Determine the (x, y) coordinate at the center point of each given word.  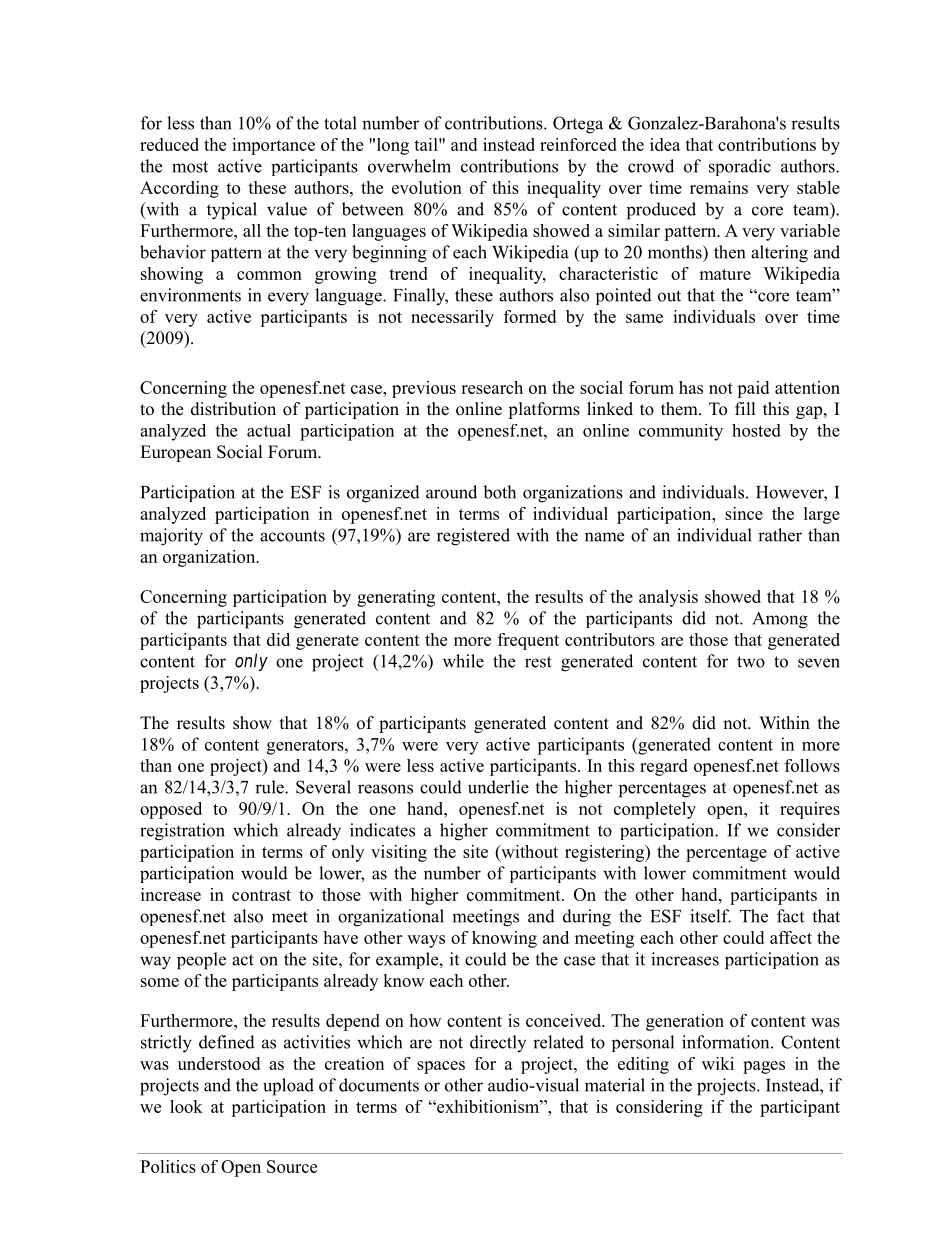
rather (780, 535)
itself (710, 916)
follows (812, 765)
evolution (427, 187)
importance (273, 146)
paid (753, 389)
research (492, 387)
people (201, 961)
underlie (498, 787)
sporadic (740, 167)
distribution (233, 409)
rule (270, 787)
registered (473, 537)
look (186, 1106)
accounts (292, 536)
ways (426, 941)
